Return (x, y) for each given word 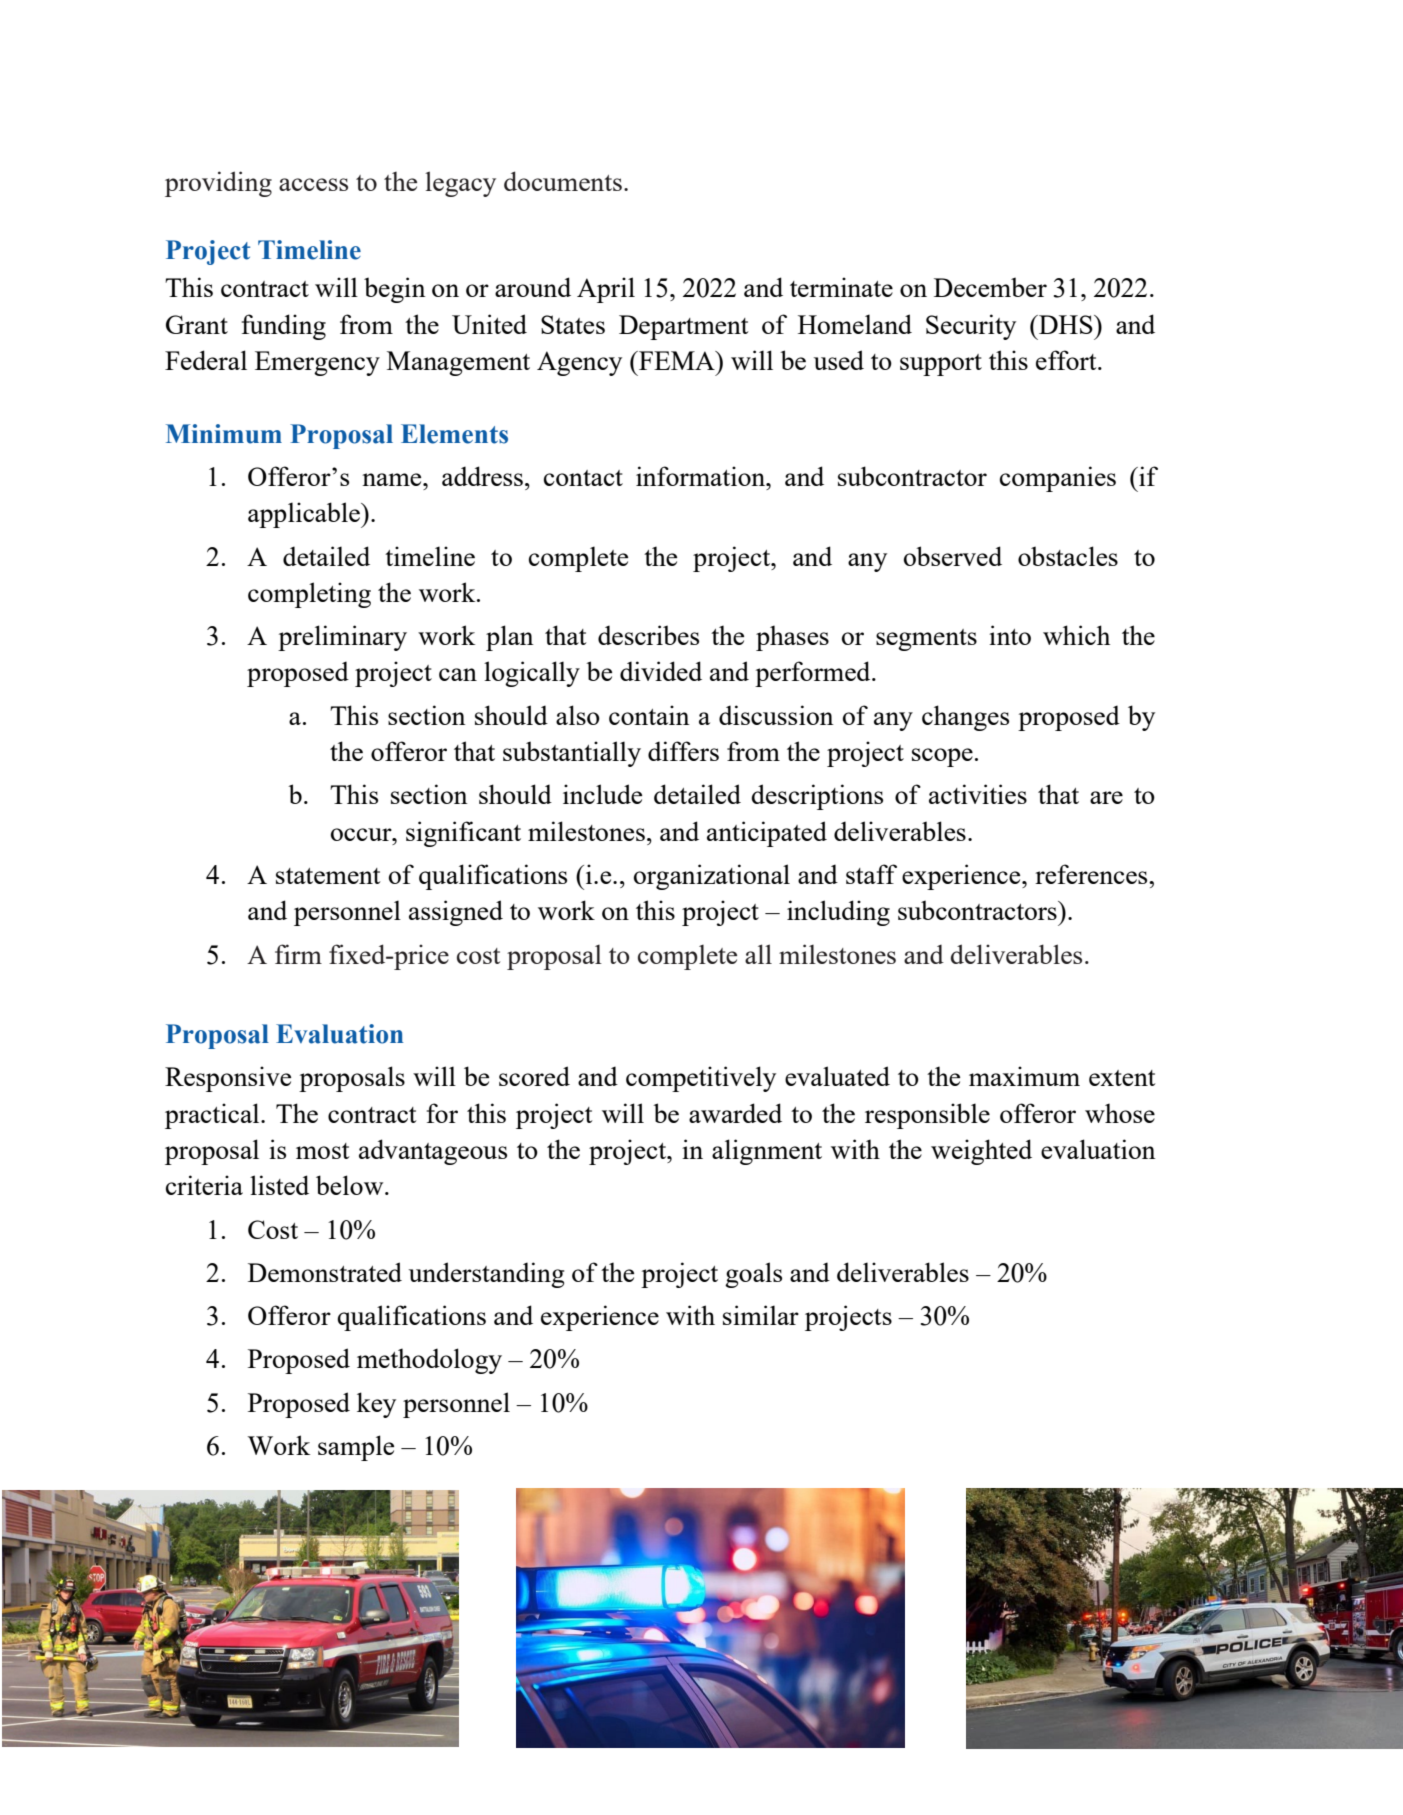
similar (761, 1315)
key (376, 1405)
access (313, 184)
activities (978, 794)
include (602, 794)
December (990, 287)
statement (328, 876)
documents (563, 181)
